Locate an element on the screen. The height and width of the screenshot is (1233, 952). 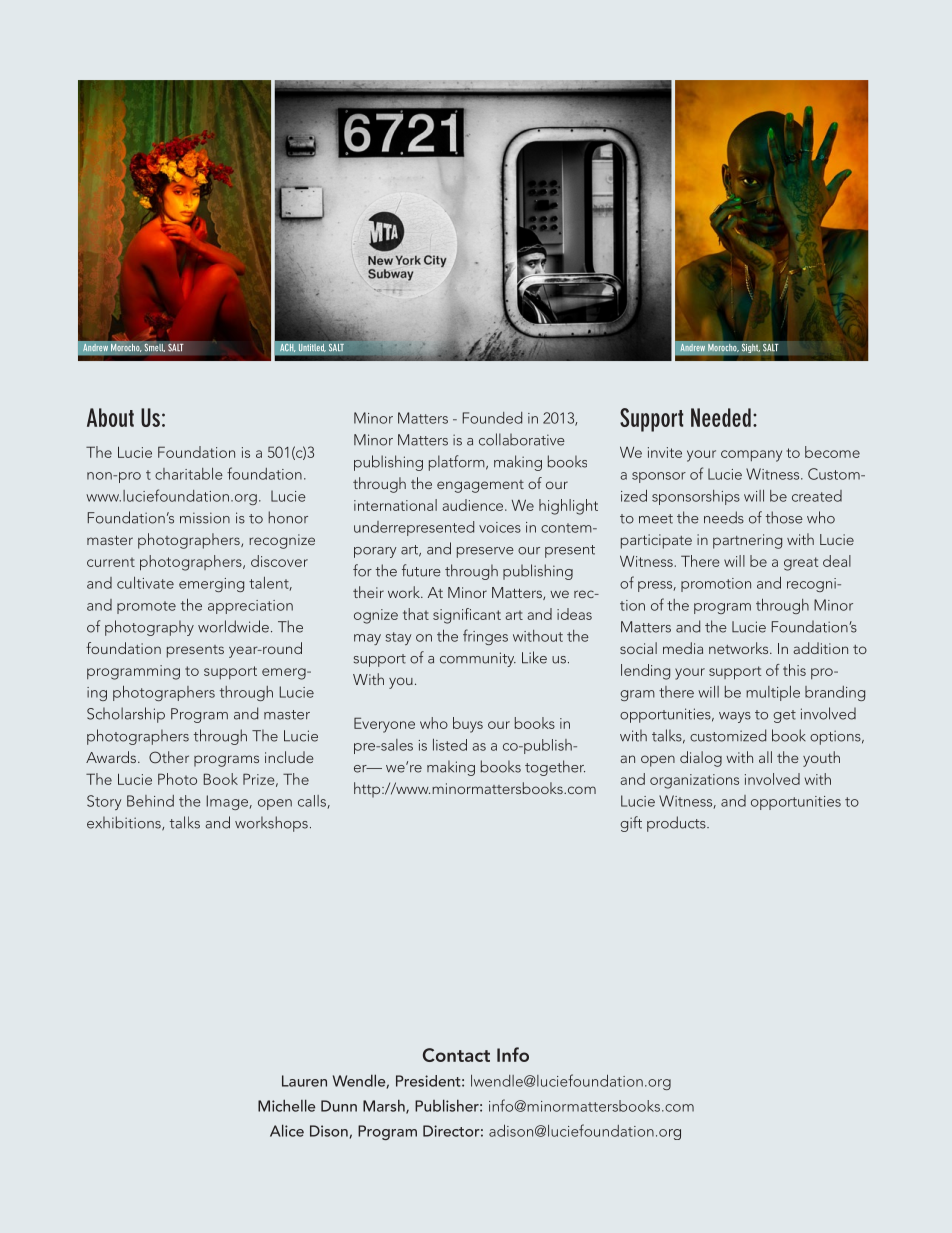
Michelle is located at coordinates (286, 1105).
